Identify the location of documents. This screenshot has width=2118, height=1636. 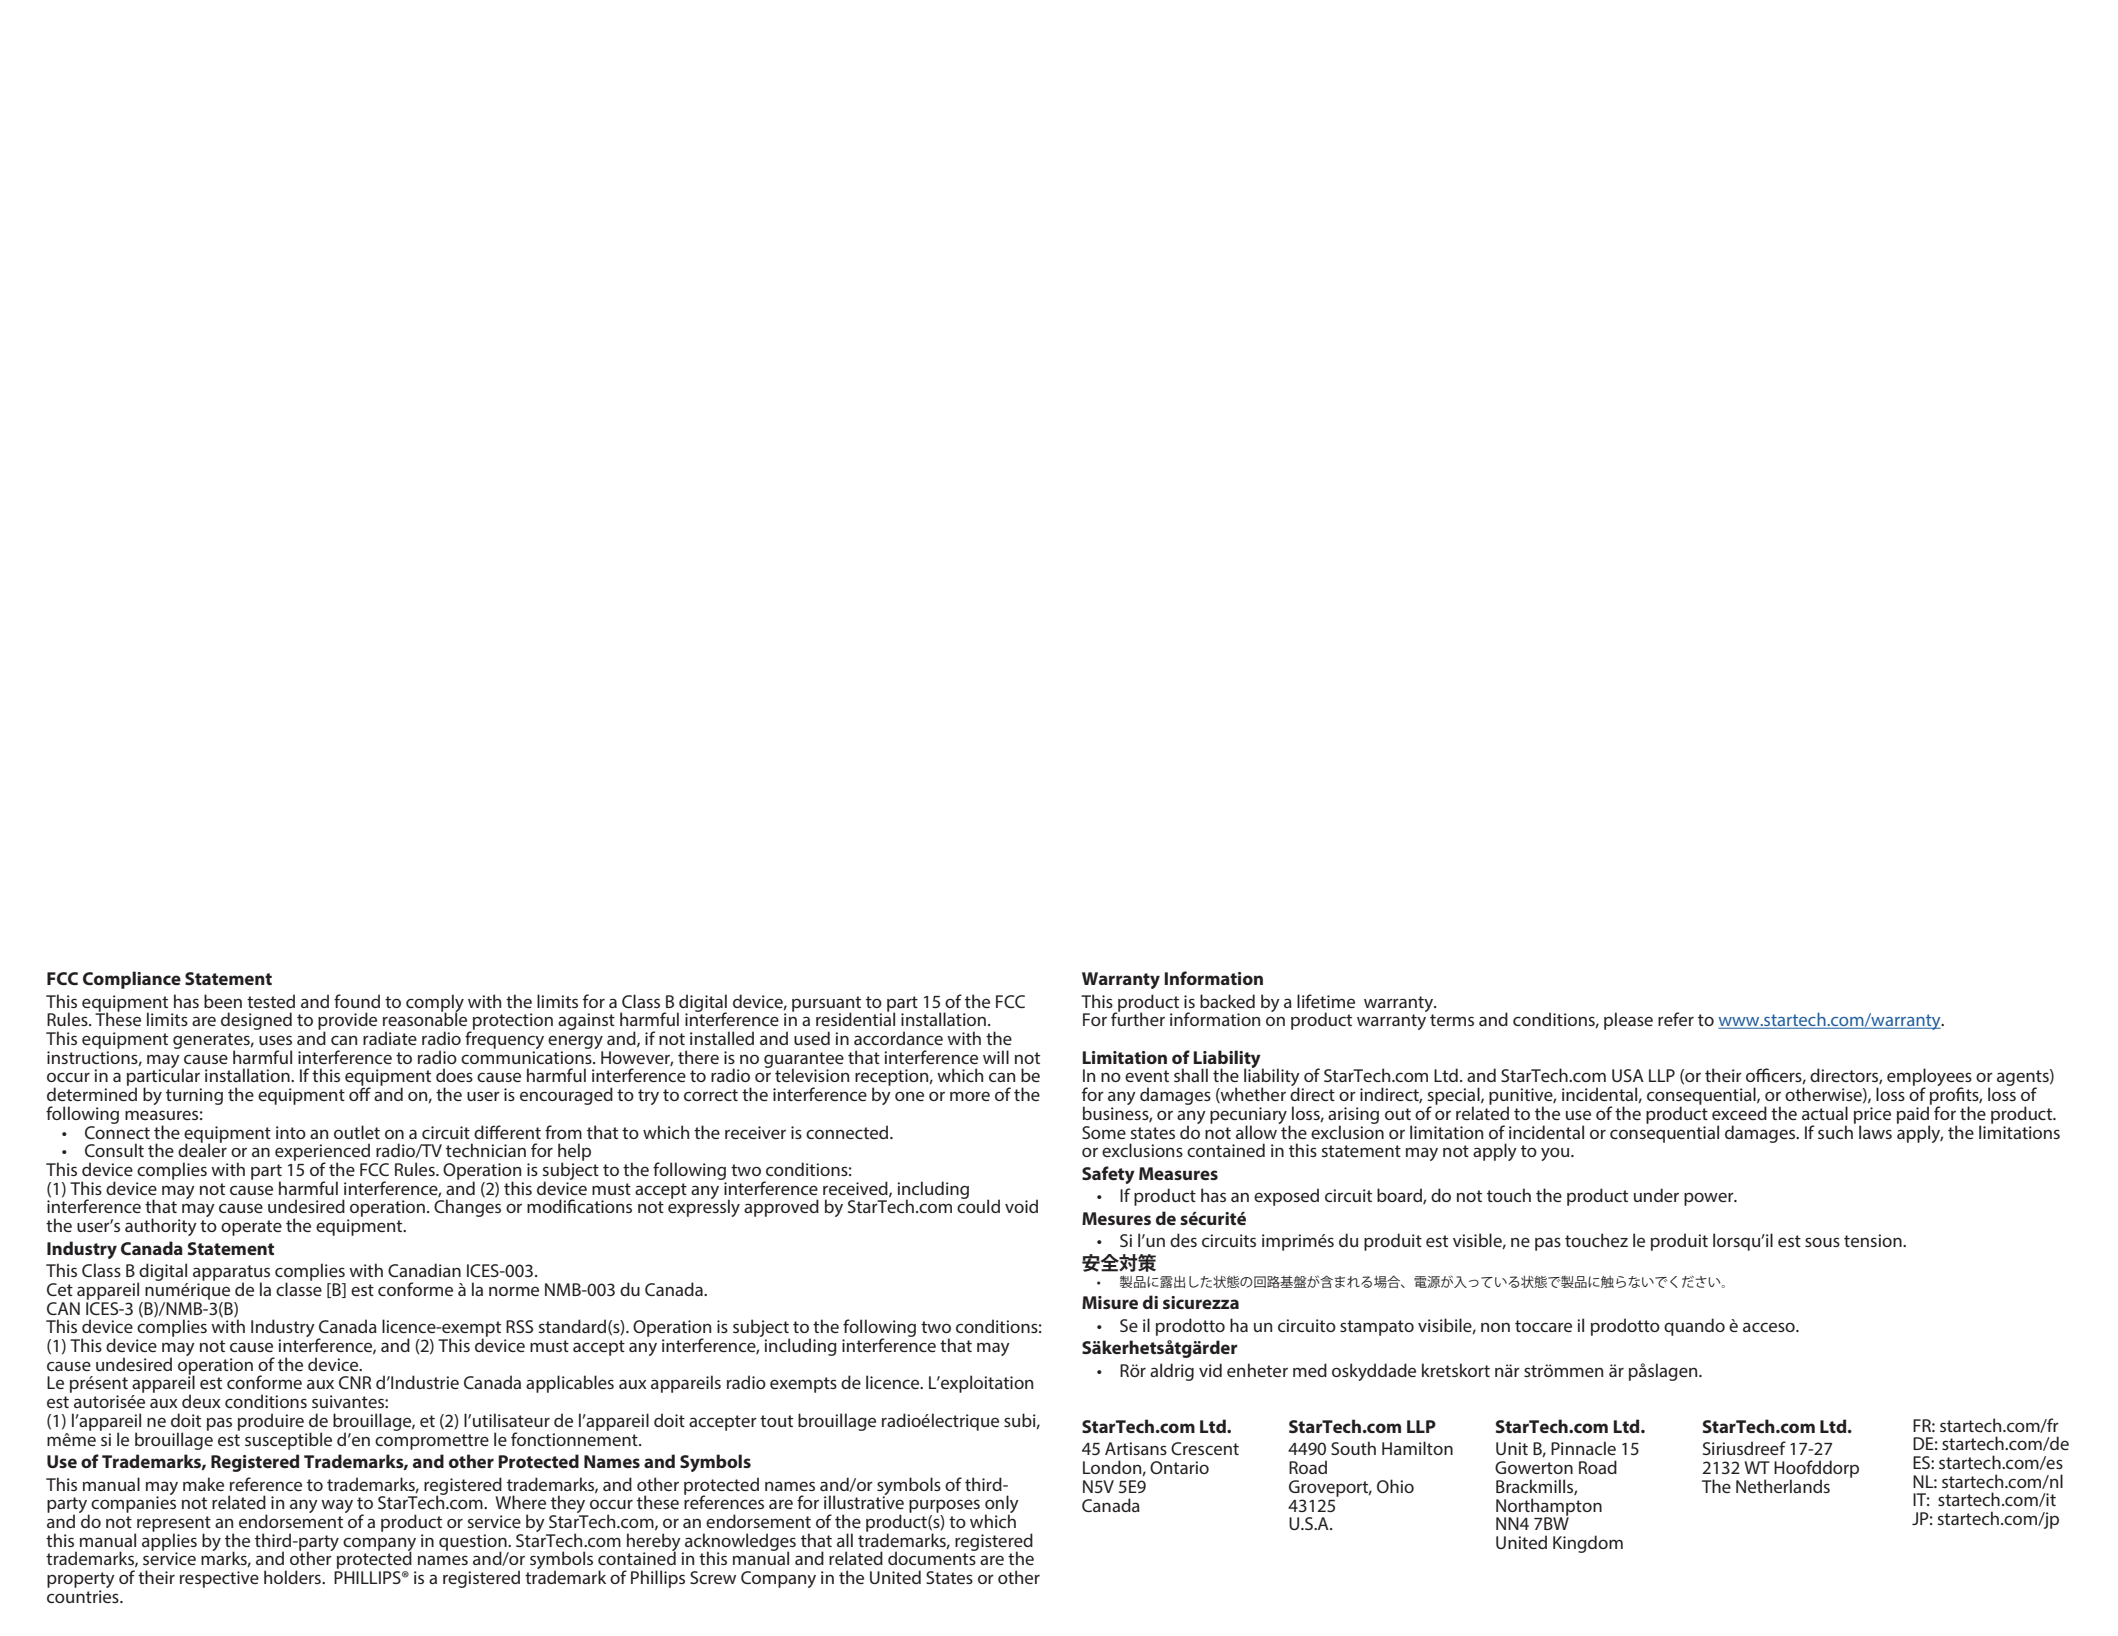
(932, 1557).
